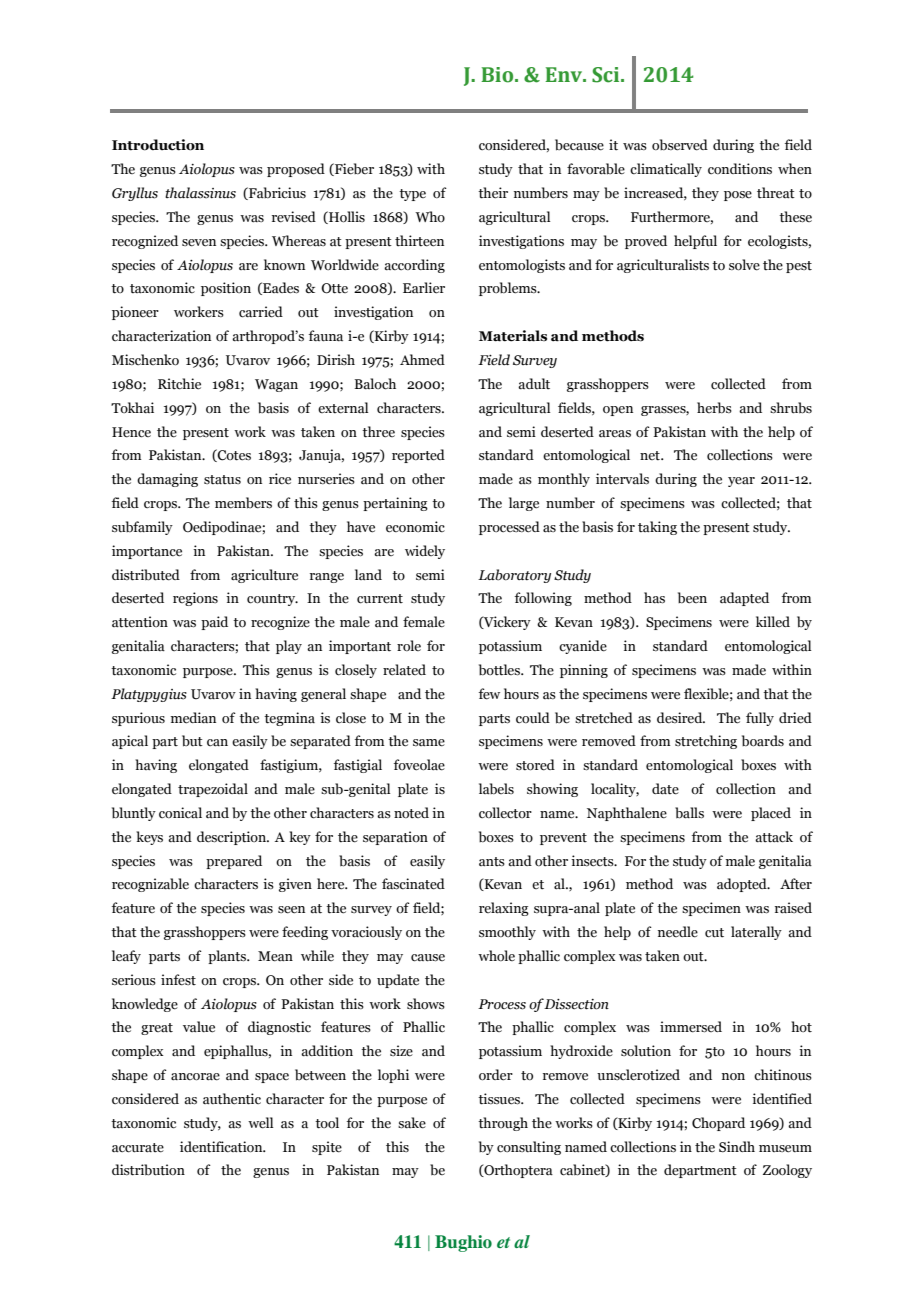 The height and width of the document is (1308, 924). What do you see at coordinates (158, 145) in the document?
I see `Introduction` at bounding box center [158, 145].
